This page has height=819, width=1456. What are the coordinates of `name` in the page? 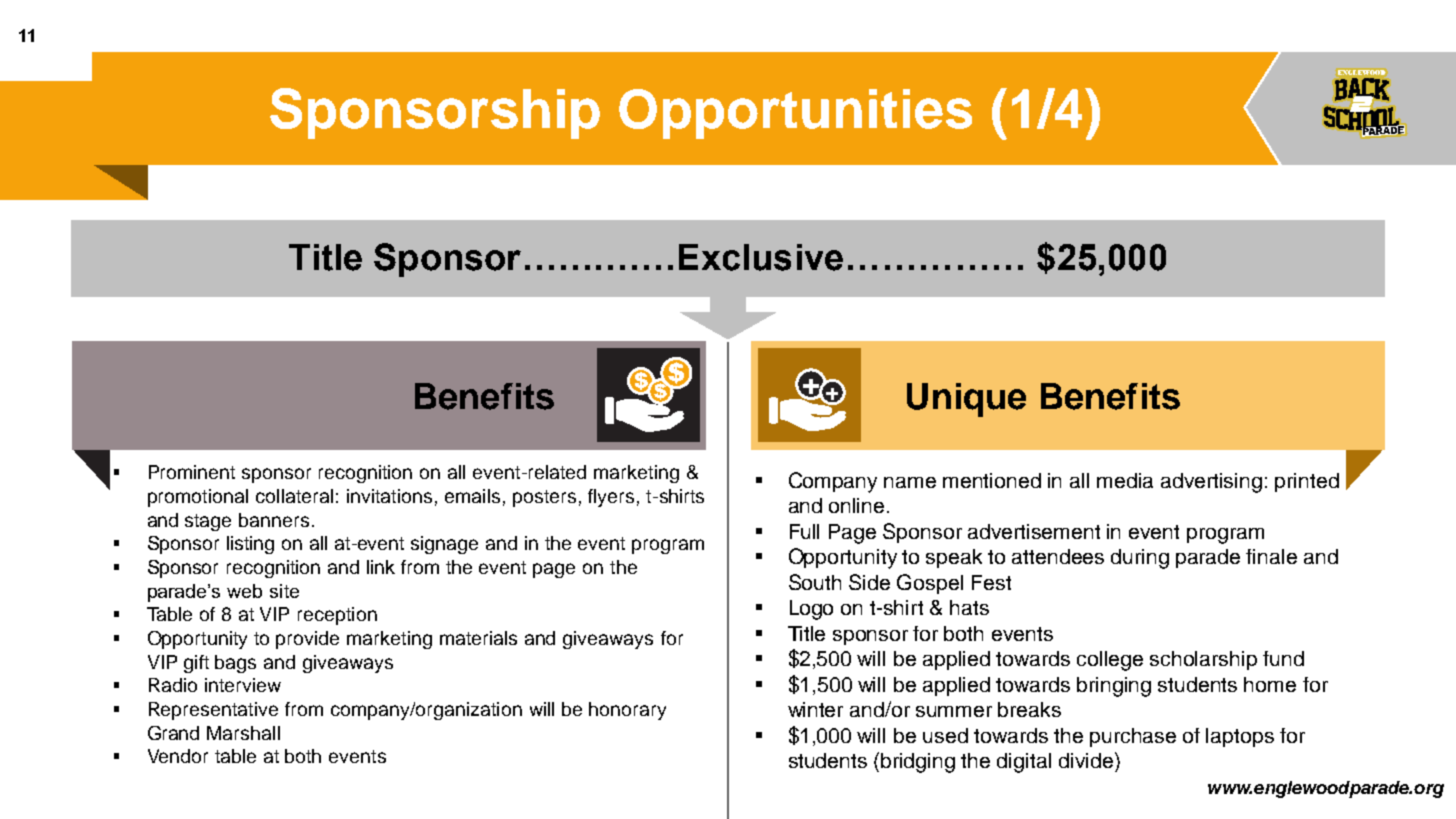 It's located at (910, 482).
